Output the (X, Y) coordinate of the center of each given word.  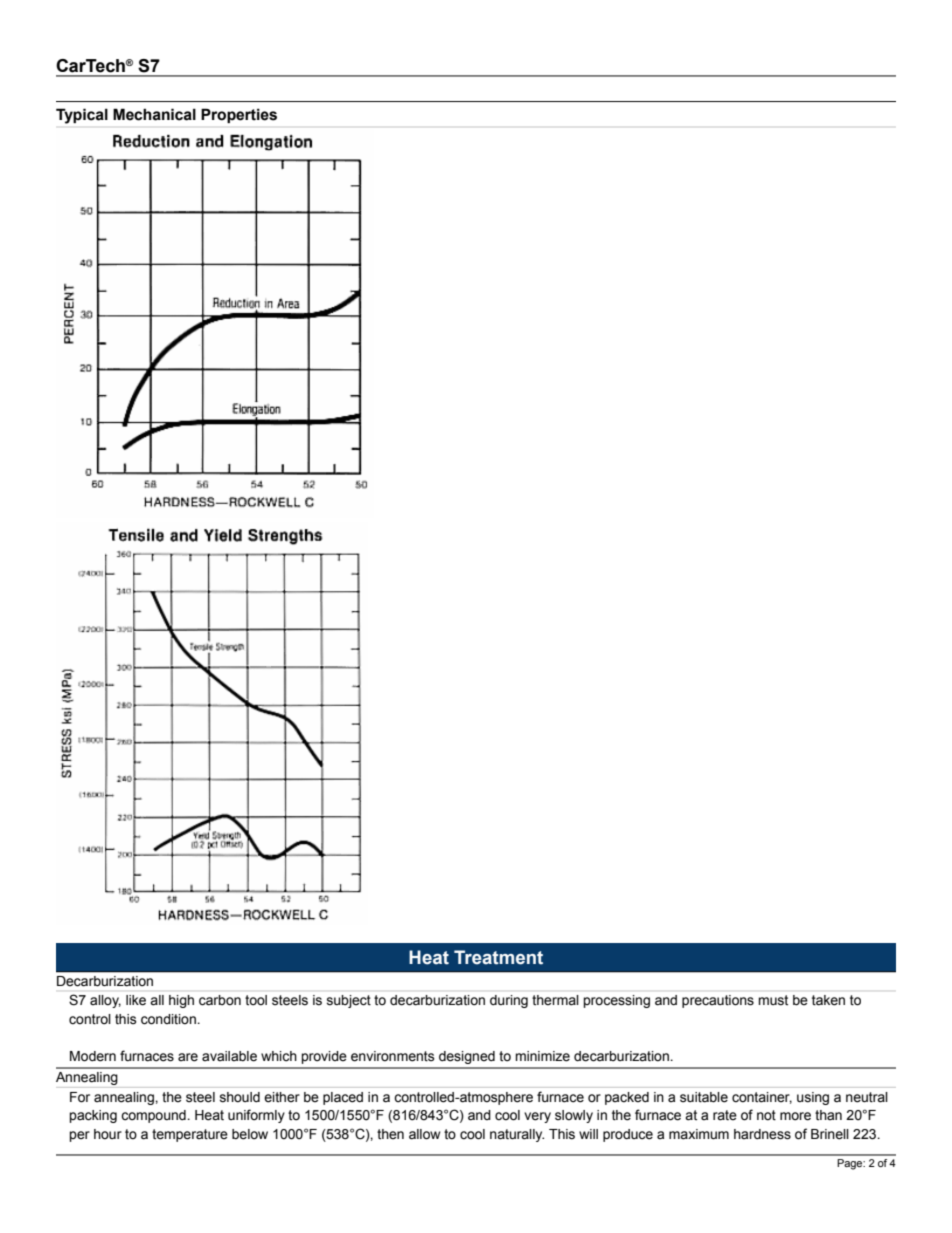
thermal (555, 1000)
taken (828, 1000)
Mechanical (154, 114)
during (509, 1001)
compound (154, 1116)
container (762, 1098)
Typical (82, 116)
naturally (517, 1135)
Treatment (498, 957)
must (773, 1000)
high (181, 1001)
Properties (239, 115)
